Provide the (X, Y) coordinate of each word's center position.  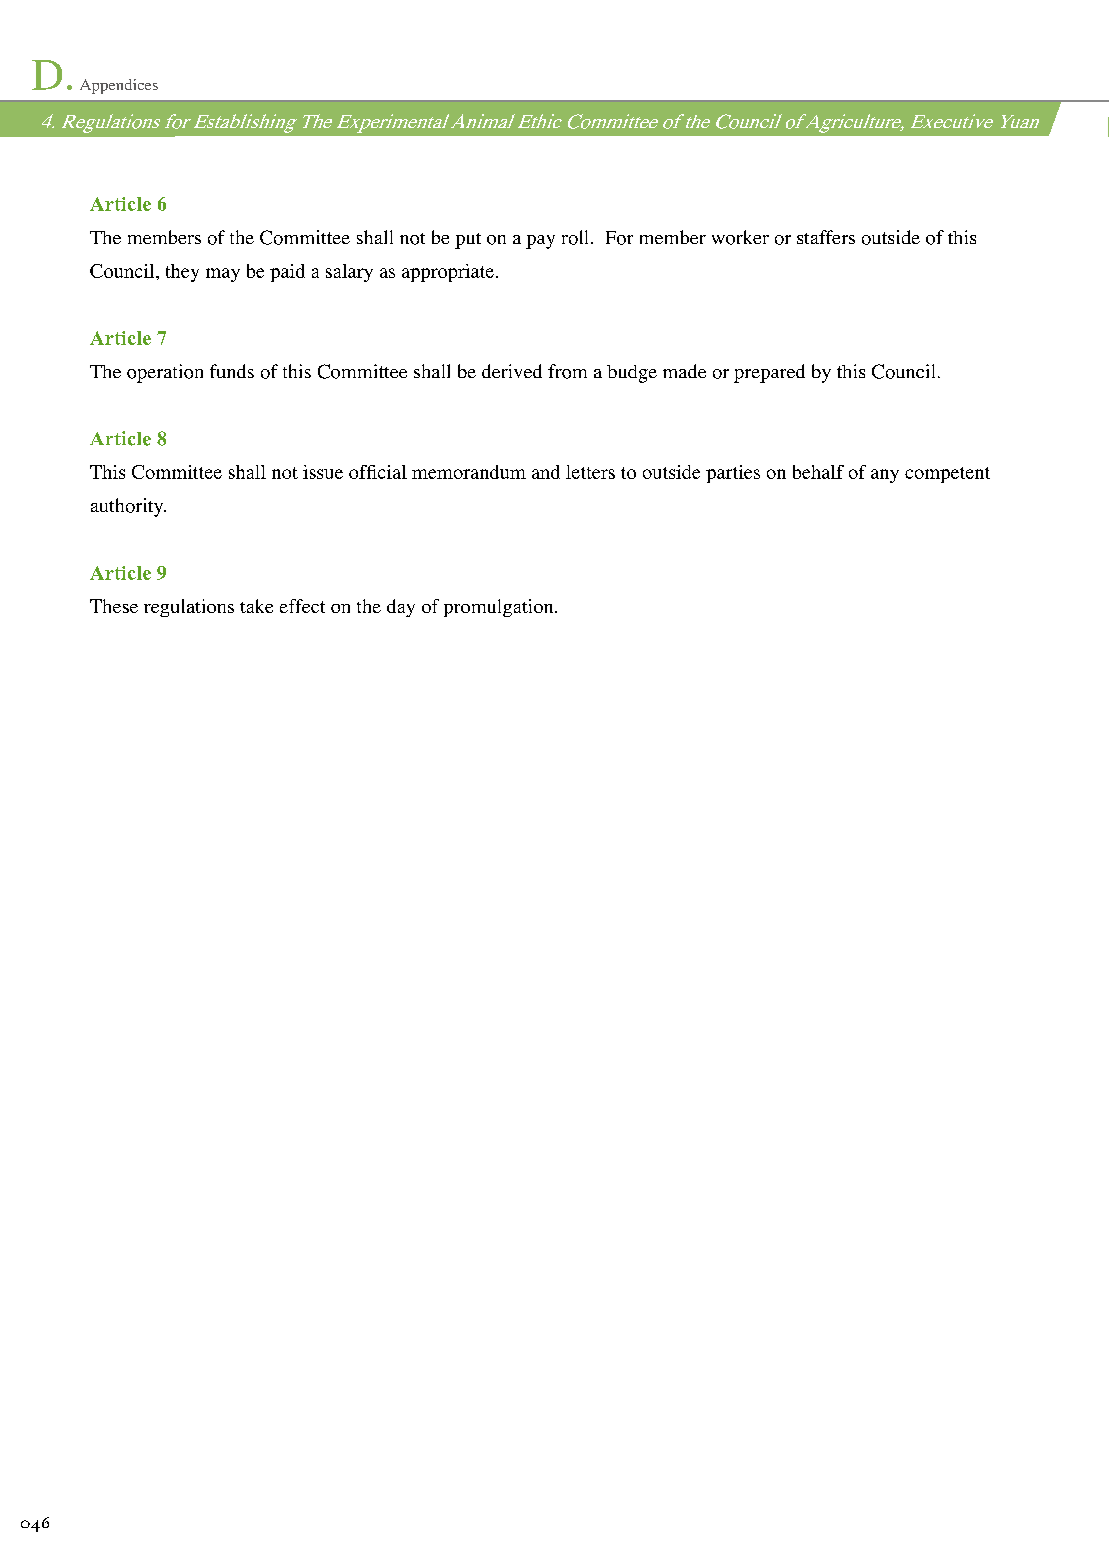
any (885, 476)
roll (577, 237)
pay (540, 242)
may (223, 275)
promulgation (500, 608)
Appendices (119, 86)
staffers (826, 237)
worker (740, 237)
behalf (818, 472)
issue (323, 472)
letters (590, 472)
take (256, 606)
